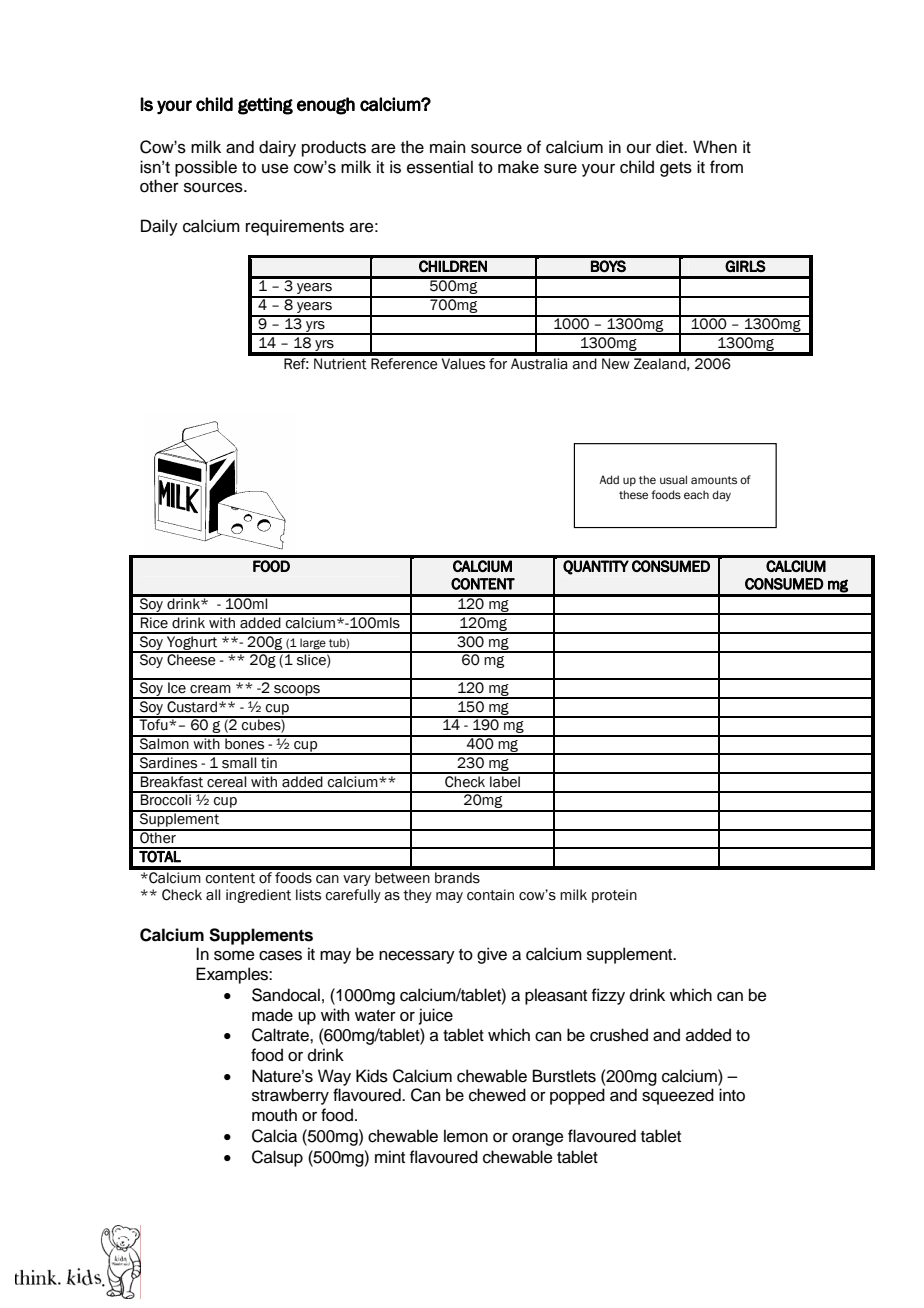  What do you see at coordinates (633, 494) in the page?
I see `these` at bounding box center [633, 494].
